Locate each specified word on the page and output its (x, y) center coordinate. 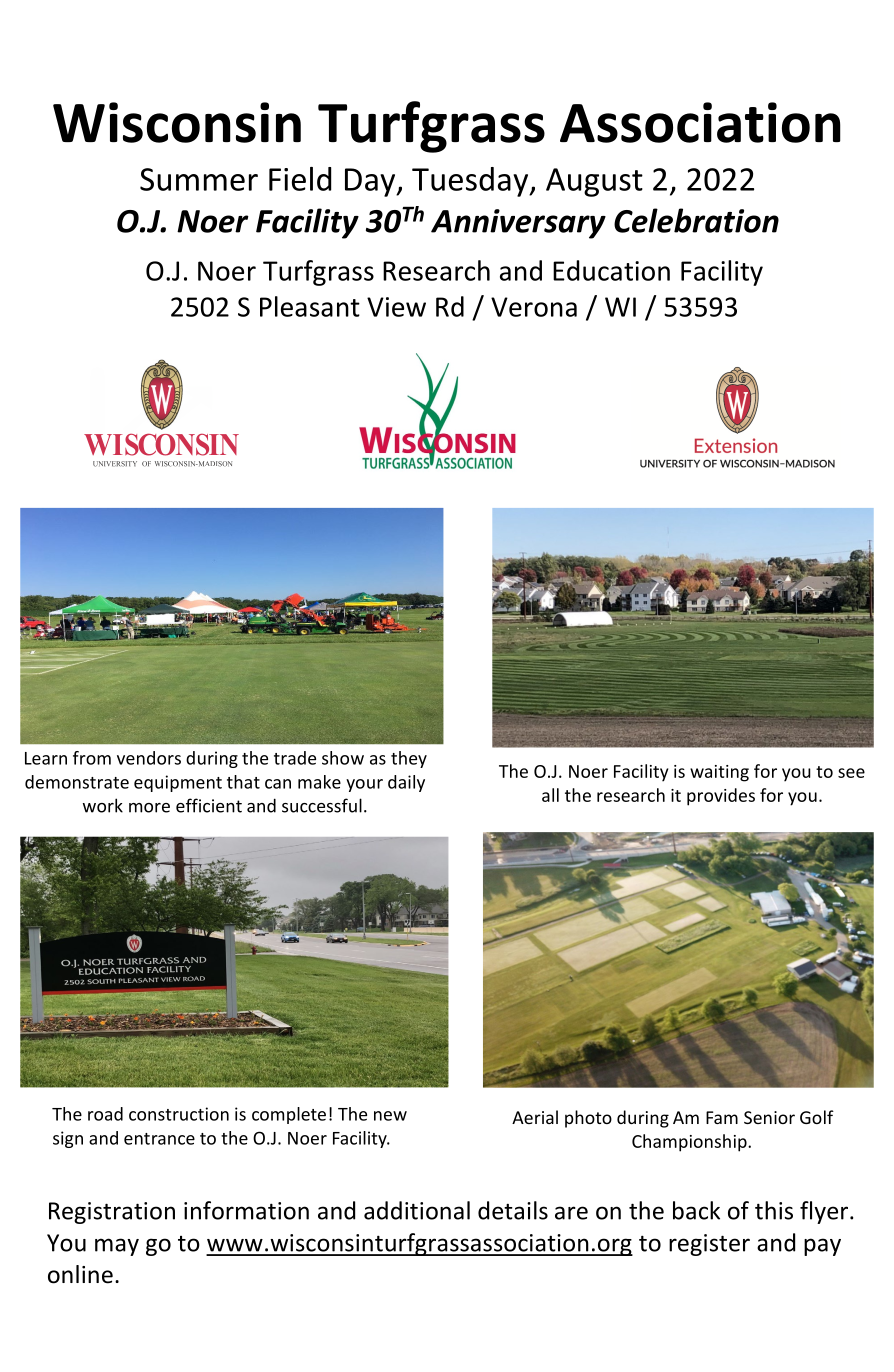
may (117, 1247)
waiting (719, 773)
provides (721, 797)
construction (179, 1114)
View (396, 307)
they (409, 759)
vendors (149, 758)
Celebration (696, 220)
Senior (769, 1117)
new (390, 1116)
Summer (199, 179)
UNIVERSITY (115, 464)
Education (611, 270)
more (149, 808)
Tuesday (471, 182)
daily (406, 783)
